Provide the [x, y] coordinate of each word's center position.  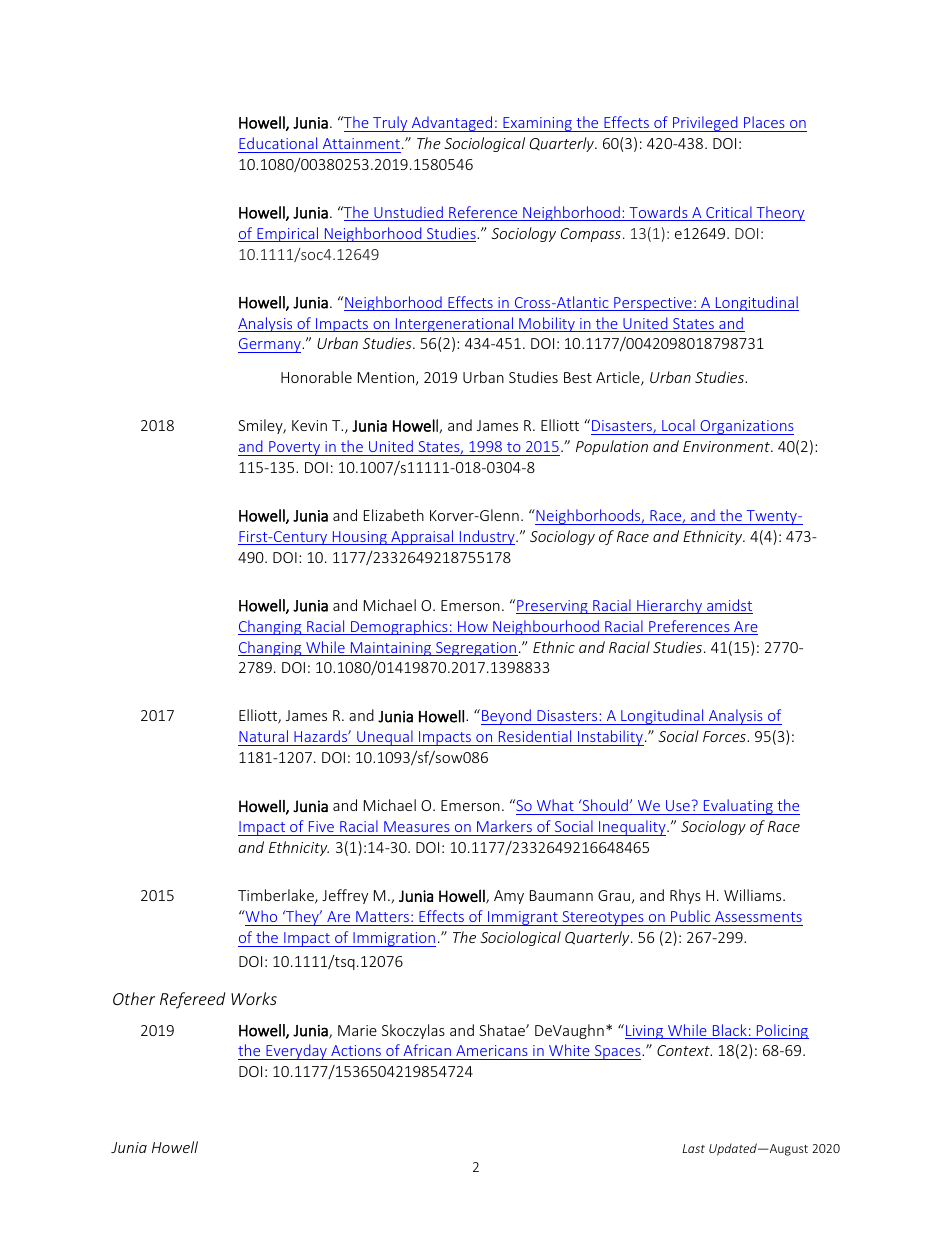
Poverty [295, 448]
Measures [416, 826]
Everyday [296, 1052]
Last [693, 1148]
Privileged [705, 124]
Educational [278, 143]
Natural [263, 736]
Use [678, 805]
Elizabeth [394, 515]
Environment [727, 446]
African [427, 1052]
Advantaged [452, 124]
